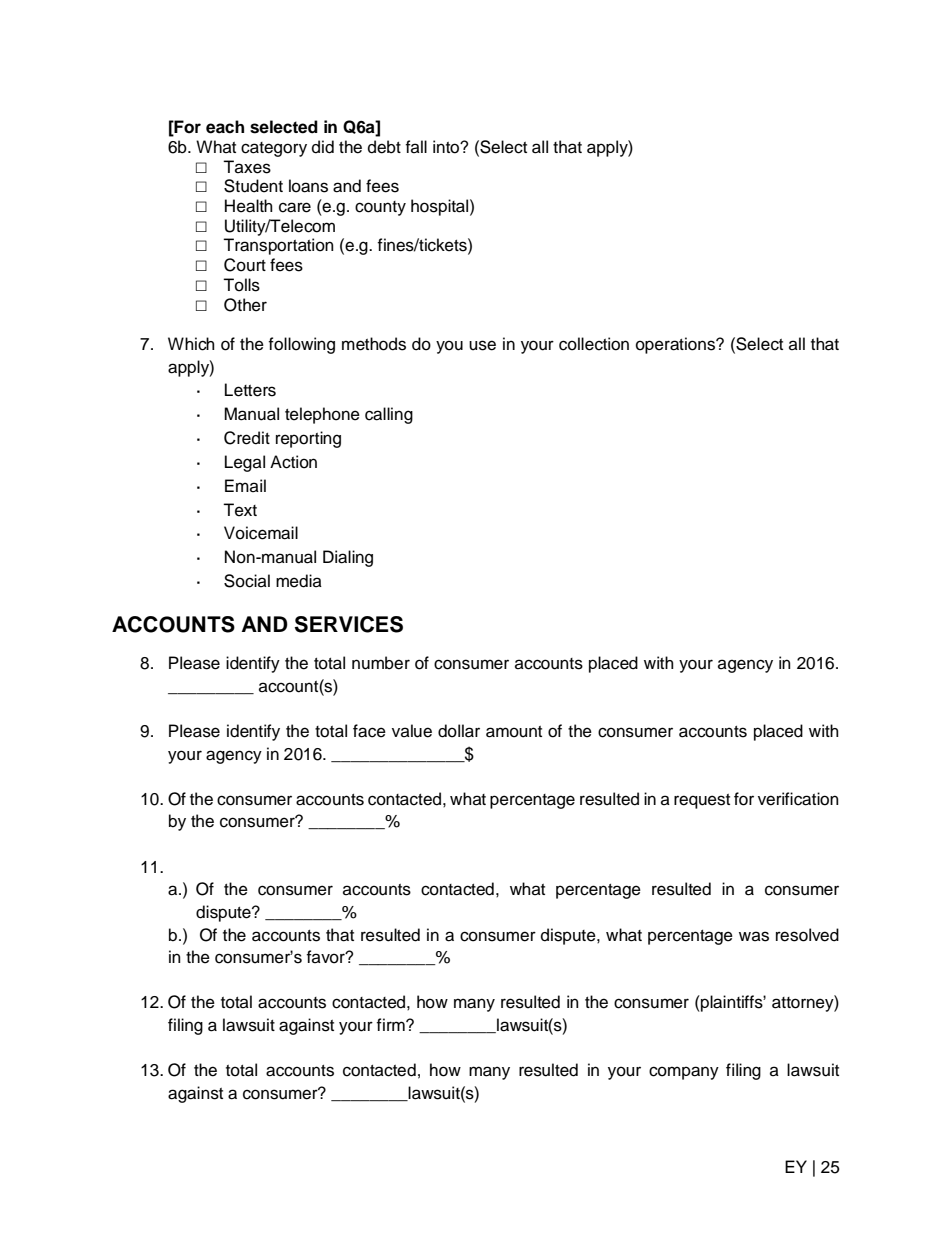 This document has height=1233, width=952. What do you see at coordinates (677, 345) in the document?
I see `operations` at bounding box center [677, 345].
